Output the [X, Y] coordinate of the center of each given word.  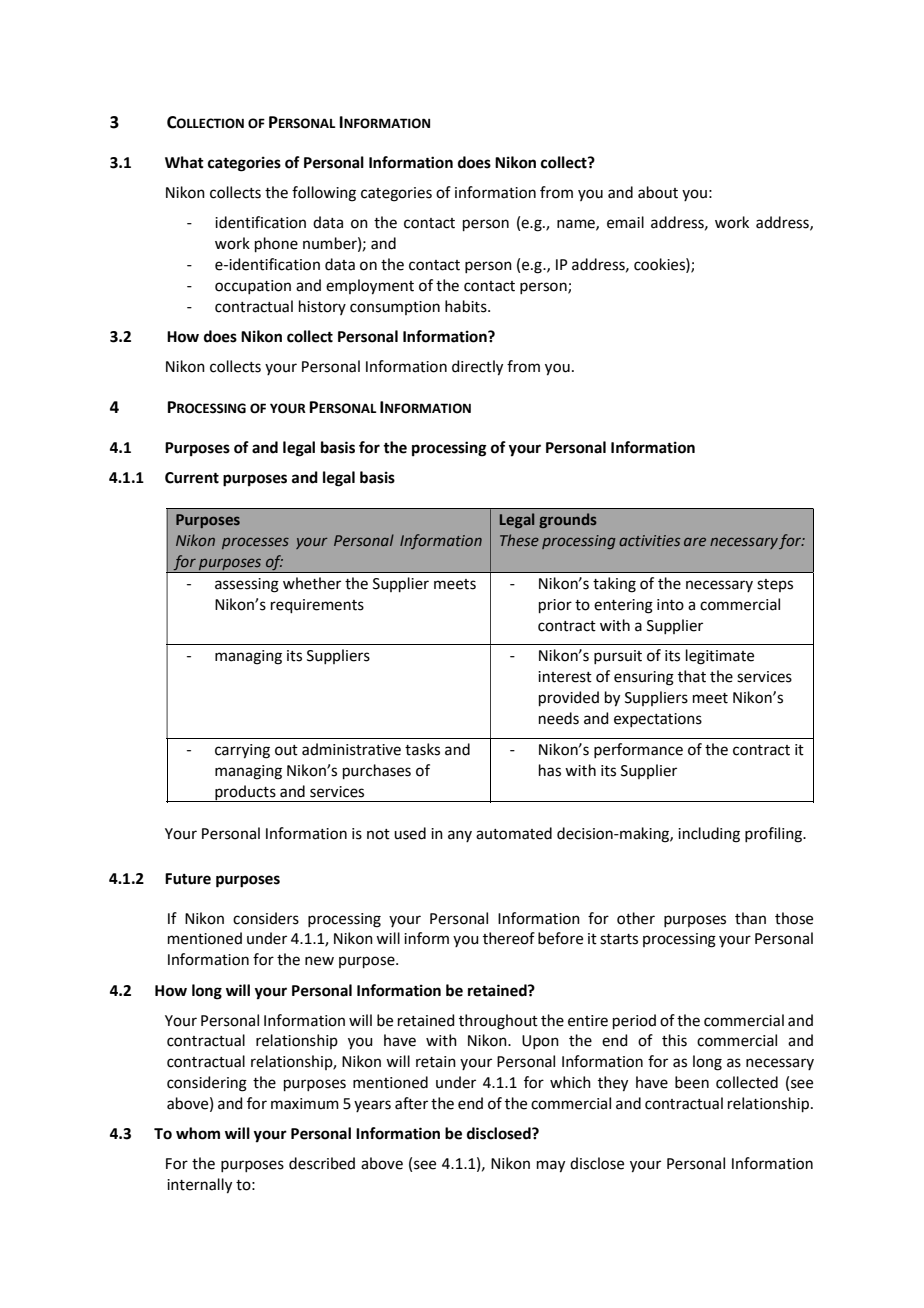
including [709, 835]
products [245, 793]
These [519, 540]
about [658, 192]
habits [467, 306]
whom [198, 1133]
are [695, 541]
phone [276, 244]
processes [255, 543]
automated [514, 833]
